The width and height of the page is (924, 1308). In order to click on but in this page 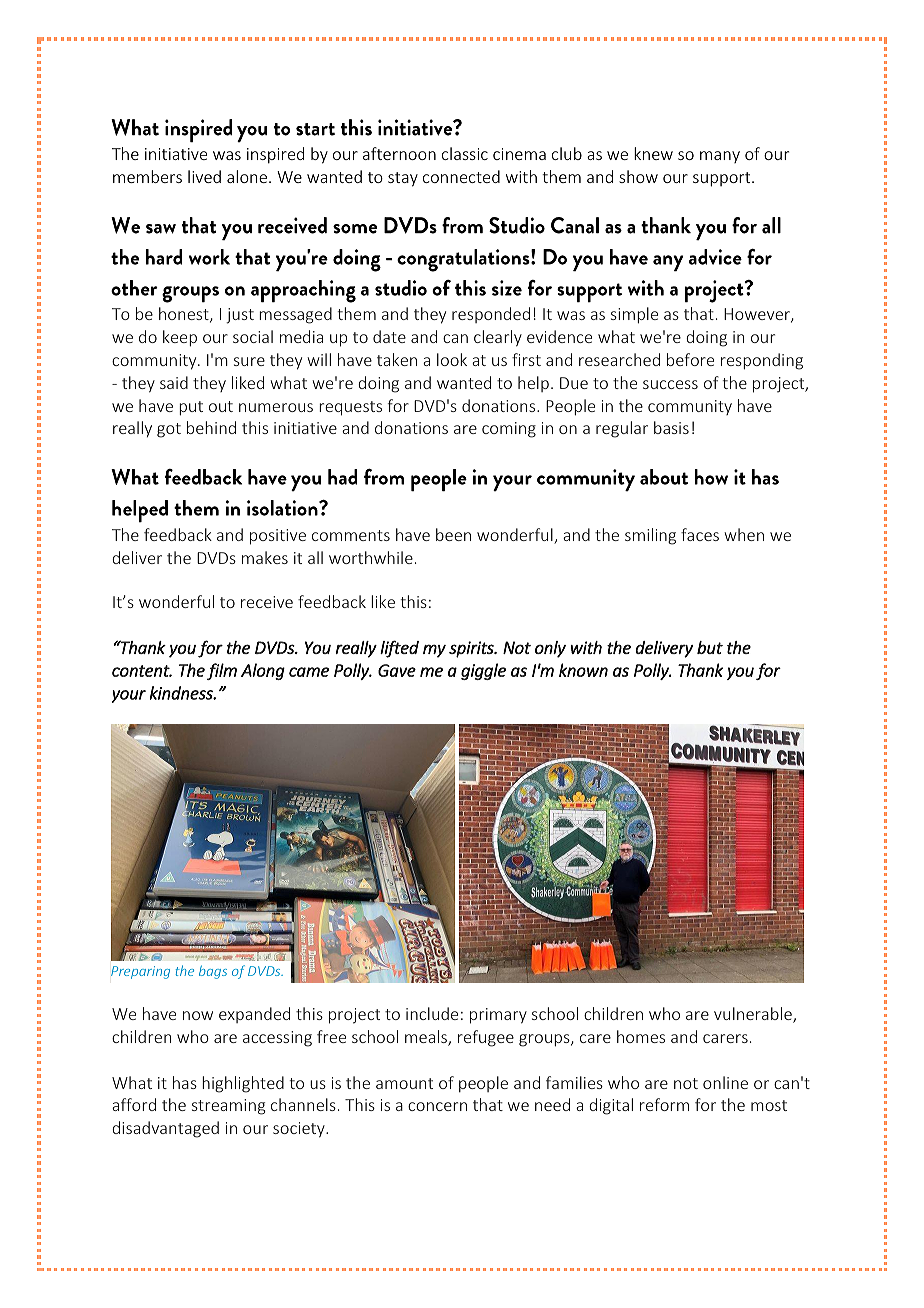, I will do `click(710, 647)`.
